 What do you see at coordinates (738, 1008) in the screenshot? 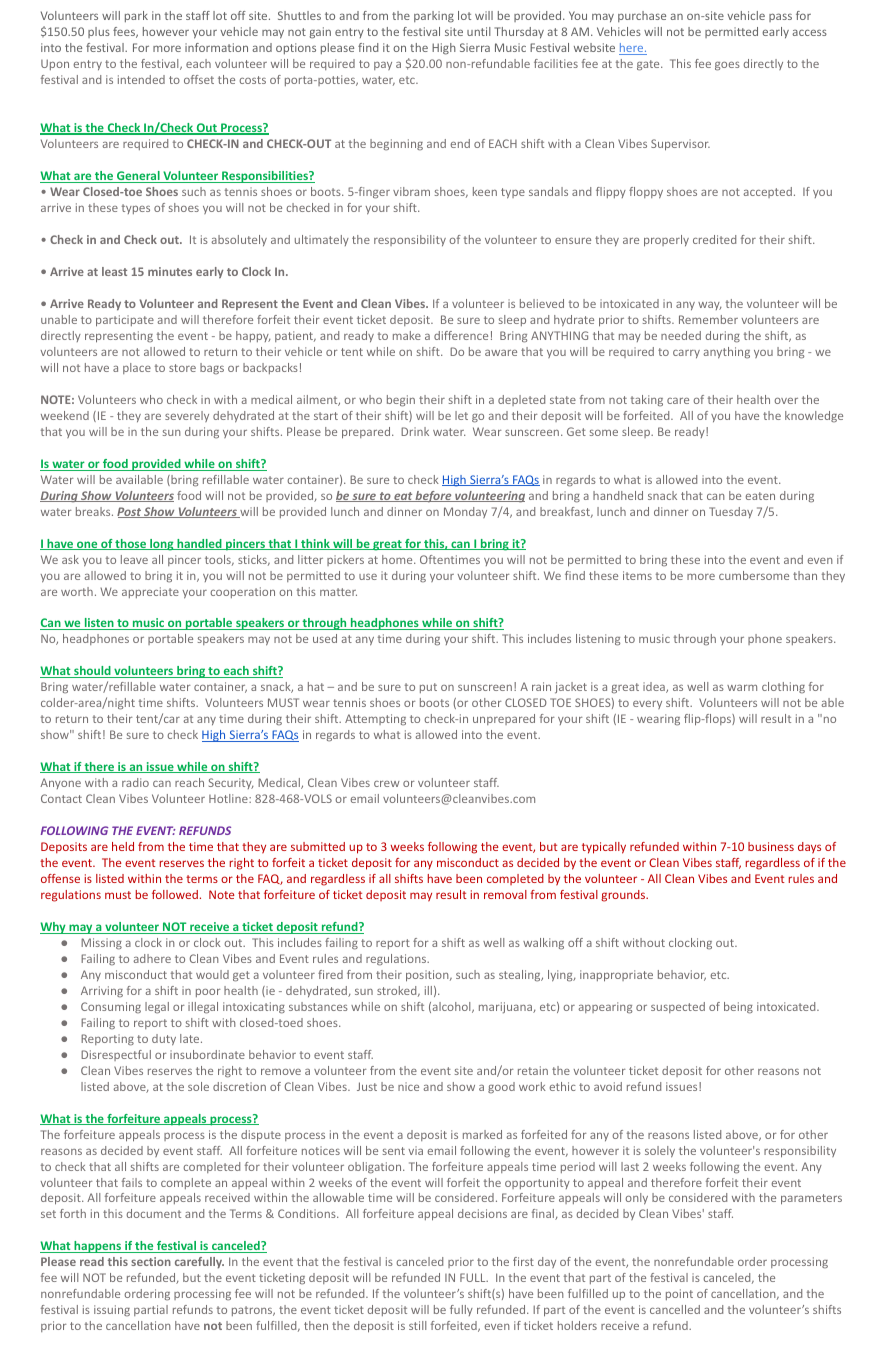
I see `being` at bounding box center [738, 1008].
